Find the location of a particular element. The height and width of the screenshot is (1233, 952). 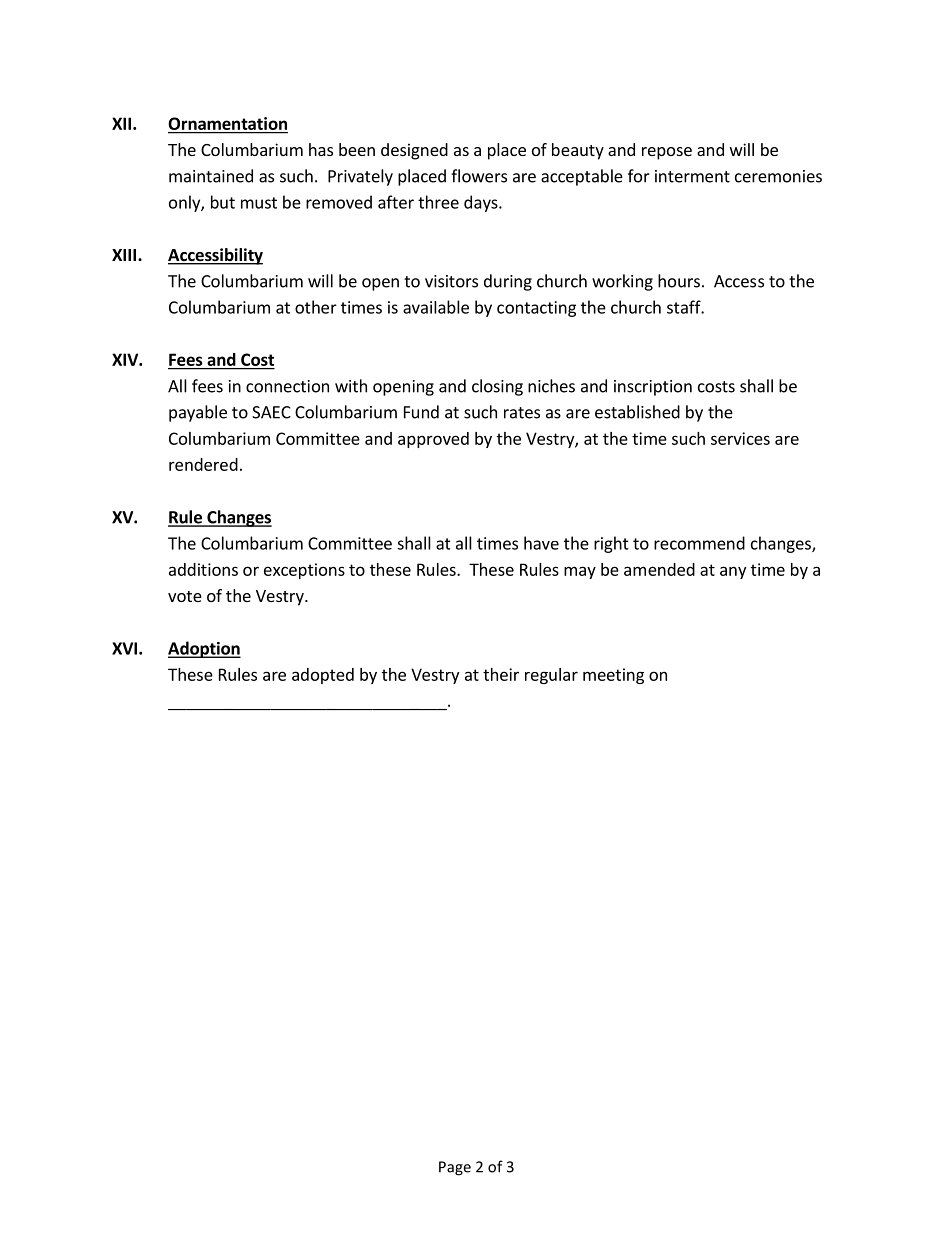

their is located at coordinates (501, 674).
